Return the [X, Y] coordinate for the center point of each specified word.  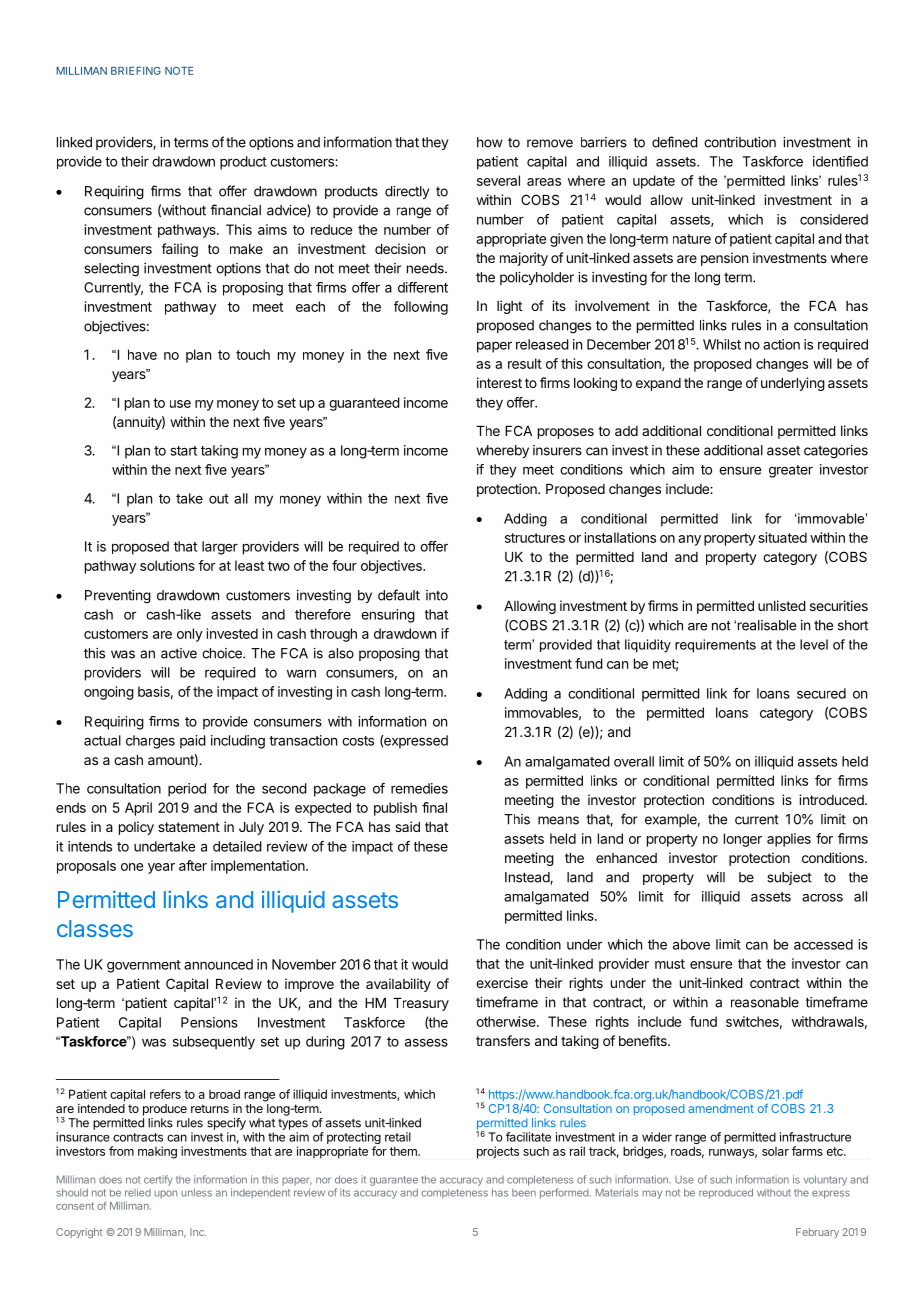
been [524, 1193]
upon [165, 1194]
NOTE [179, 71]
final [434, 807]
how [489, 142]
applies [789, 840]
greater [791, 471]
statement [189, 827]
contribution [740, 142]
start [184, 451]
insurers [557, 450]
